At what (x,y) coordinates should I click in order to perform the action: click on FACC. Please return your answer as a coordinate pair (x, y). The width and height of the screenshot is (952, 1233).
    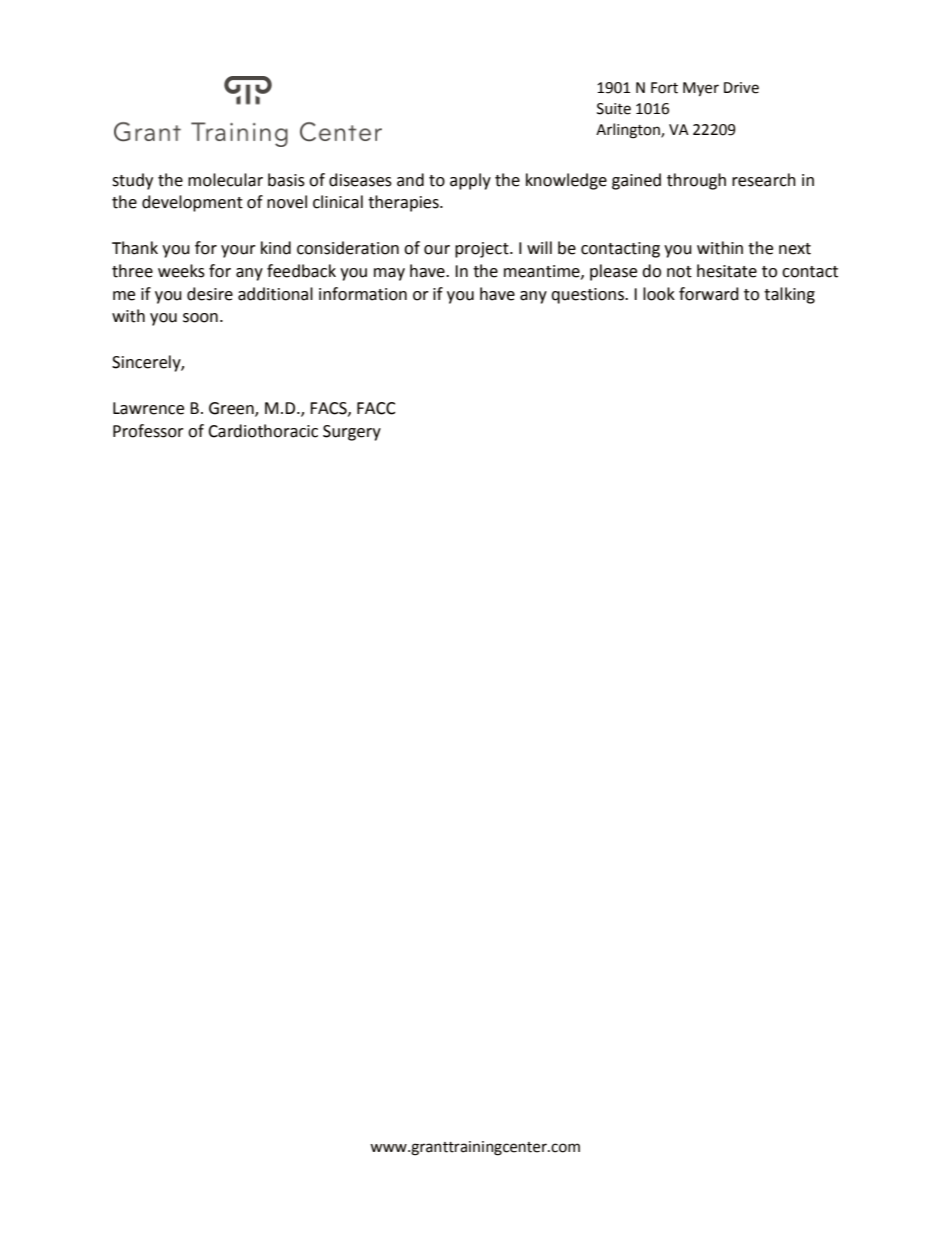
    Looking at the image, I should click on (376, 408).
